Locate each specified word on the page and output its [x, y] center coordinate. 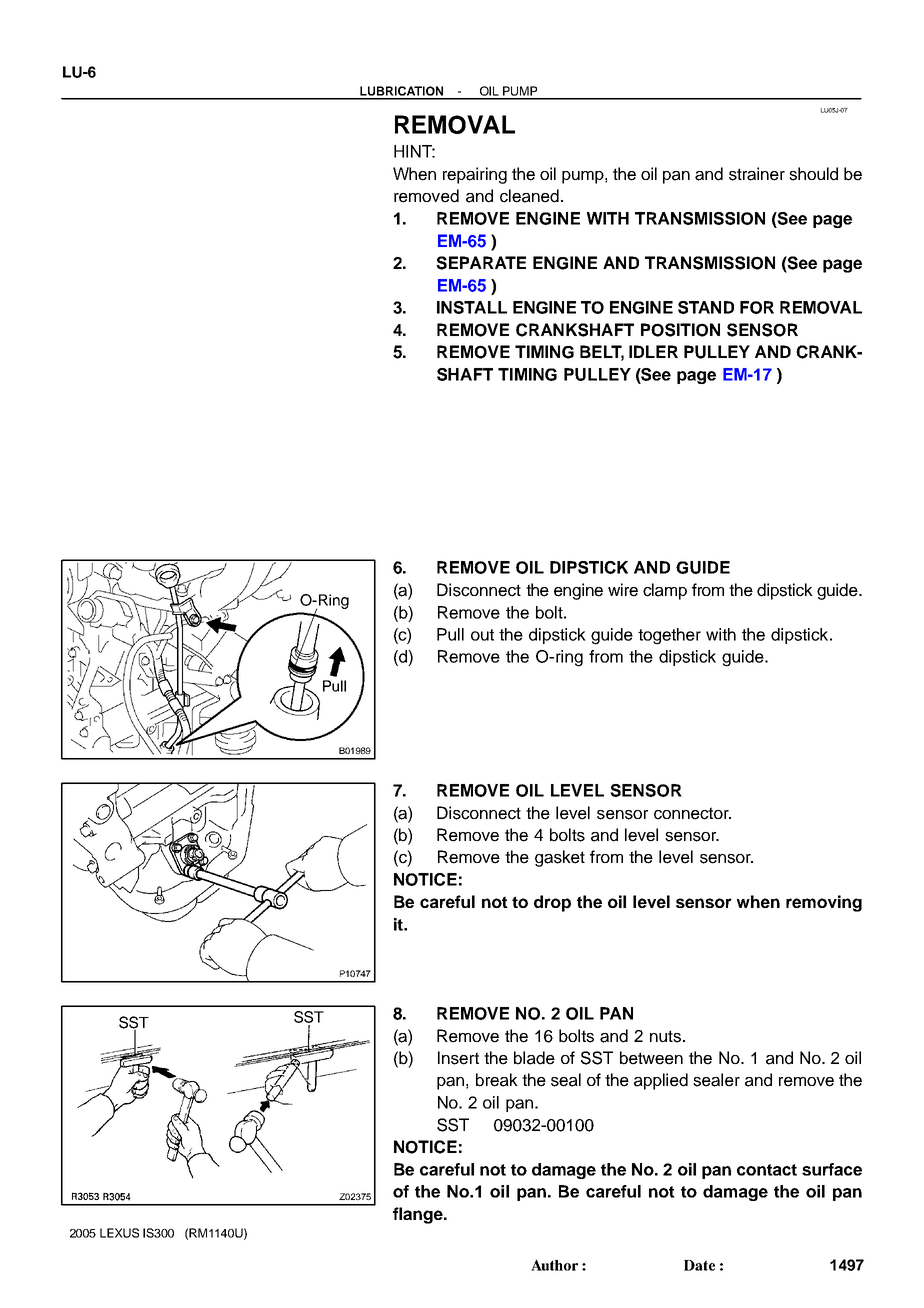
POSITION [680, 330]
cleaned [529, 196]
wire [623, 590]
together [669, 636]
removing [824, 903]
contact [767, 1170]
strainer [757, 174]
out [482, 635]
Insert [458, 1058]
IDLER [653, 351]
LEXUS [119, 1233]
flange [419, 1215]
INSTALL [472, 307]
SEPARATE [481, 263]
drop [552, 903]
